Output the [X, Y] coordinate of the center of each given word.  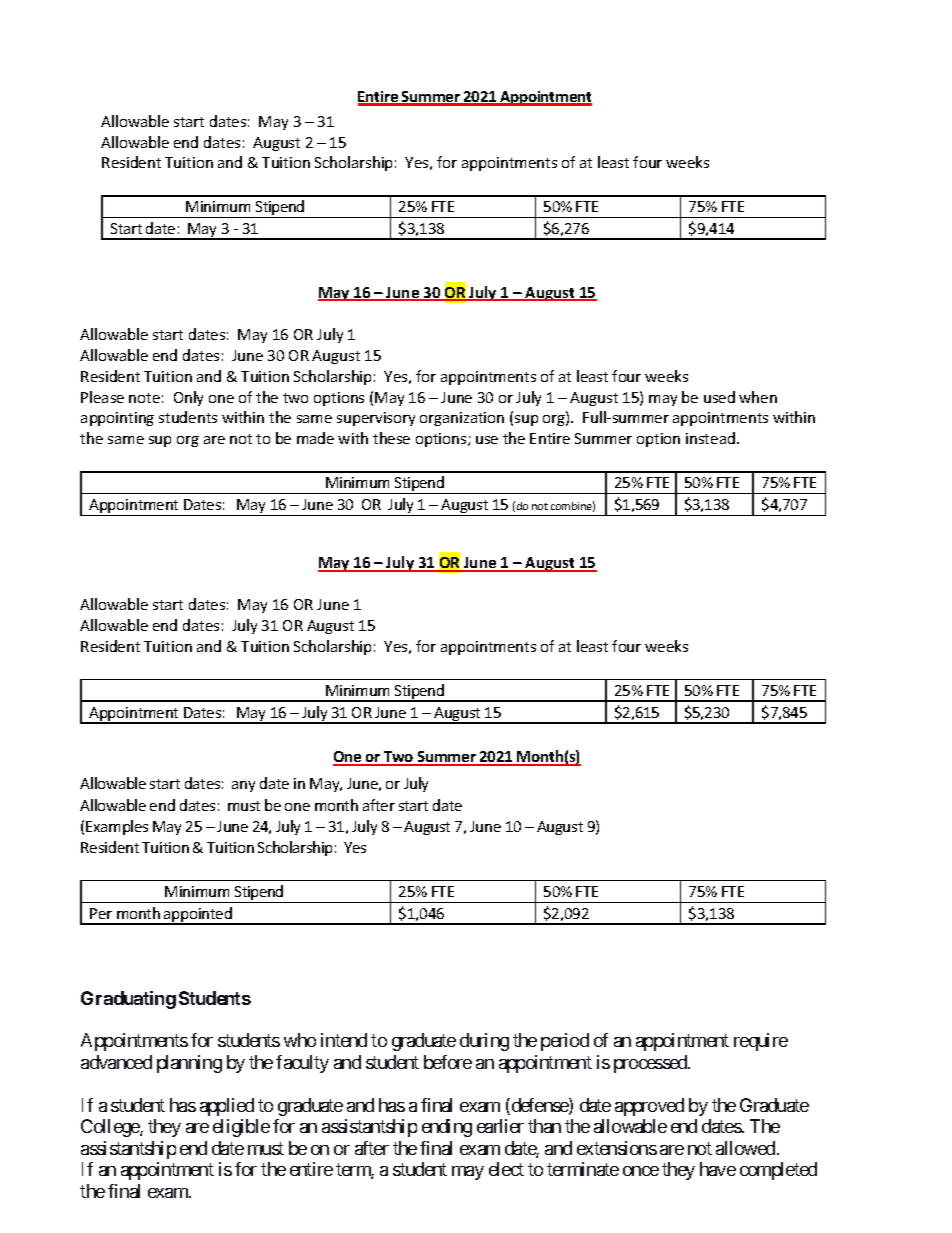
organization [462, 419]
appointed [198, 916]
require [761, 1042]
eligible [241, 1128]
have [718, 1169]
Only [188, 398]
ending [447, 1128]
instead [710, 438]
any [243, 786]
